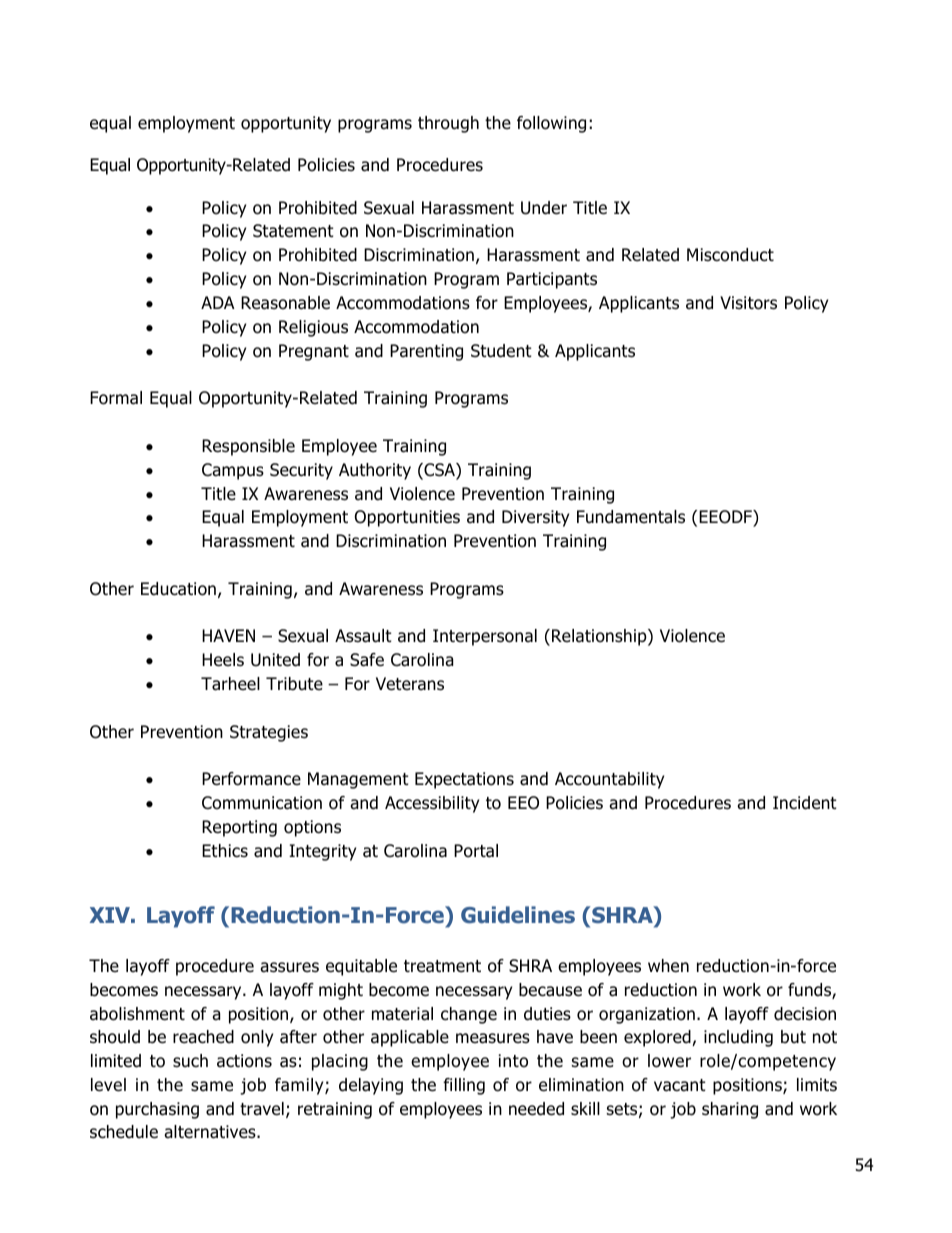 This document has width=952, height=1233. Describe the element at coordinates (157, 1110) in the document. I see `purchasing` at that location.
